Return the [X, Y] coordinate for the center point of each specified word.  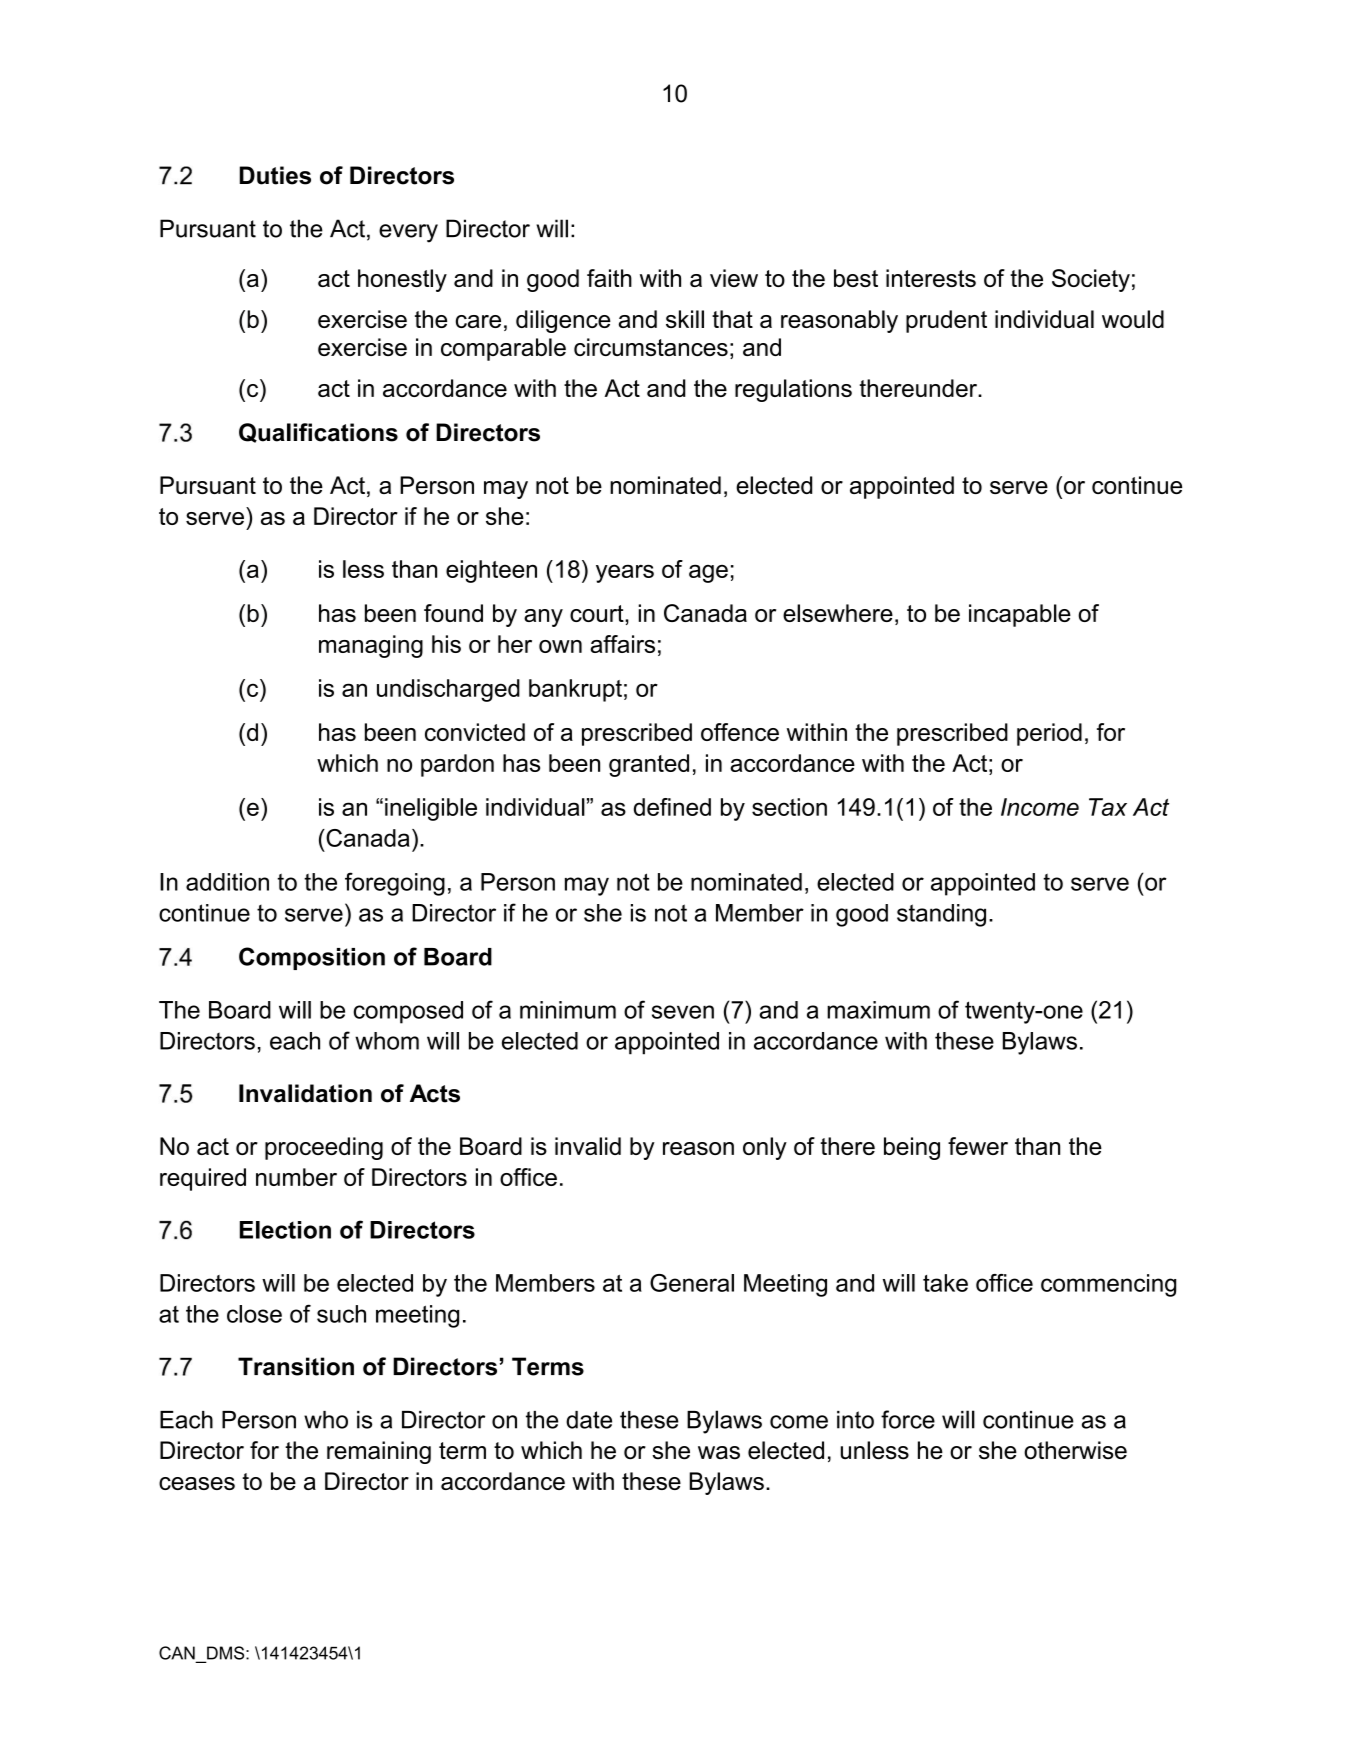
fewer [978, 1146]
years [625, 573]
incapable [1020, 615]
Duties [275, 175]
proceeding [324, 1148]
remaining [379, 1452]
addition [227, 882]
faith [609, 278]
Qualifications [318, 433]
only [765, 1148]
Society [1091, 280]
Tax [1108, 807]
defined [672, 807]
